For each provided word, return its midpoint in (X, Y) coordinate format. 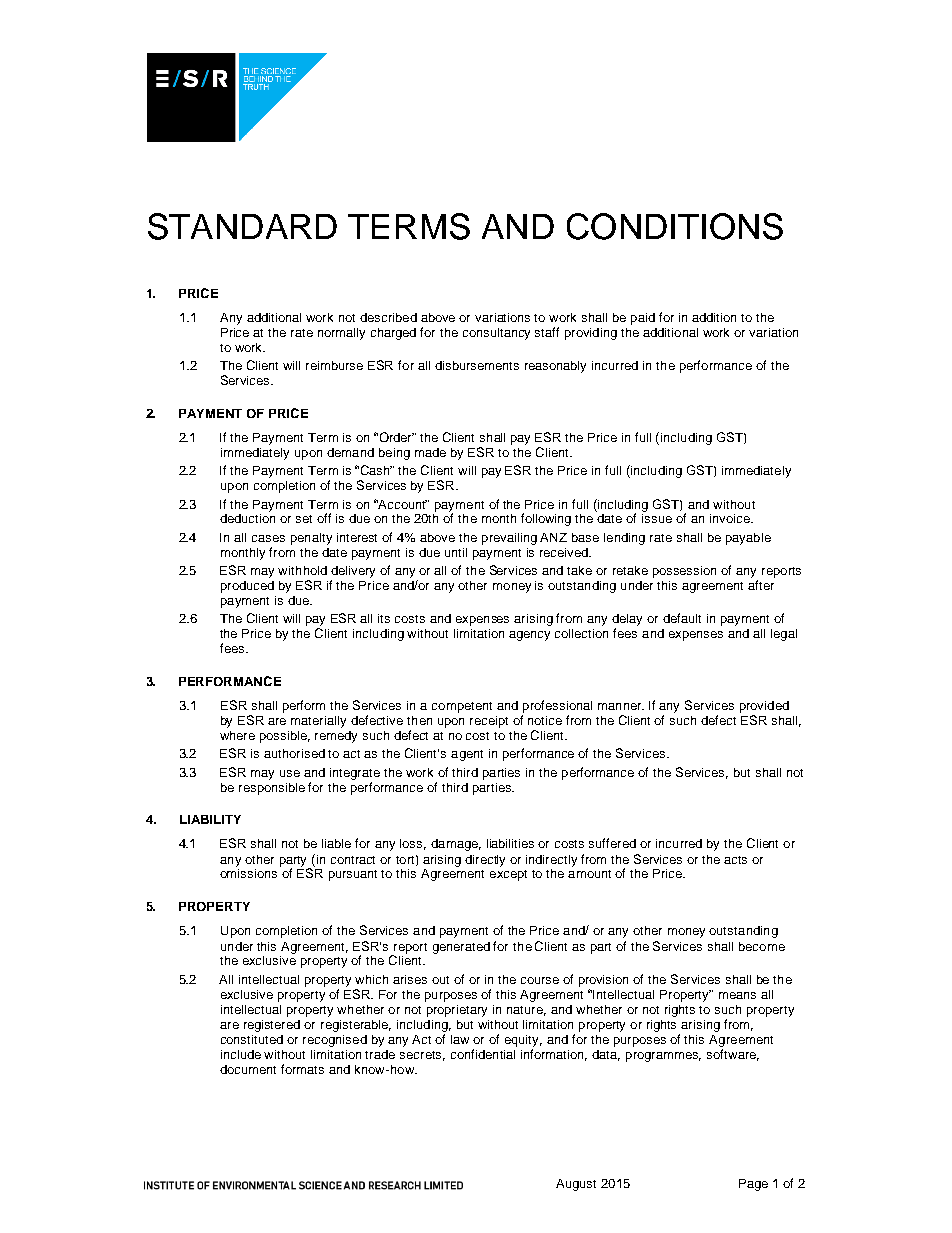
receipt (489, 722)
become (762, 946)
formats (302, 1069)
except (508, 875)
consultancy (496, 334)
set (304, 519)
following (546, 519)
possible (285, 737)
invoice (731, 518)
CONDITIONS (675, 226)
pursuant (353, 875)
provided (764, 707)
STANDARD (242, 226)
